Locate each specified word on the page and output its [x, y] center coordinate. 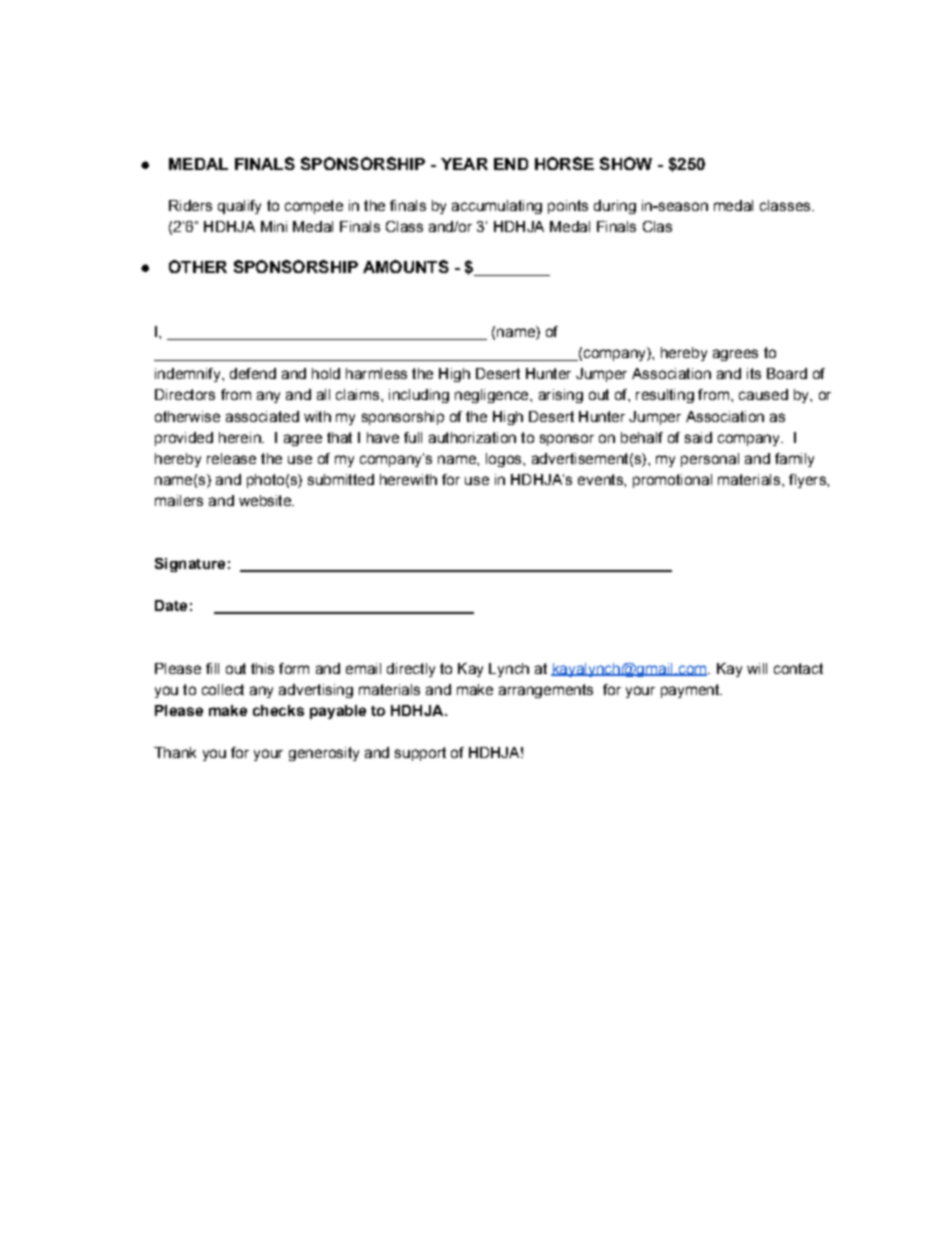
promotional [672, 481]
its [754, 373]
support [420, 754]
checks [278, 710]
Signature [190, 565]
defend [253, 373]
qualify [239, 207]
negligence [493, 396]
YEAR [464, 164]
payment [691, 691]
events [601, 479]
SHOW [626, 163]
